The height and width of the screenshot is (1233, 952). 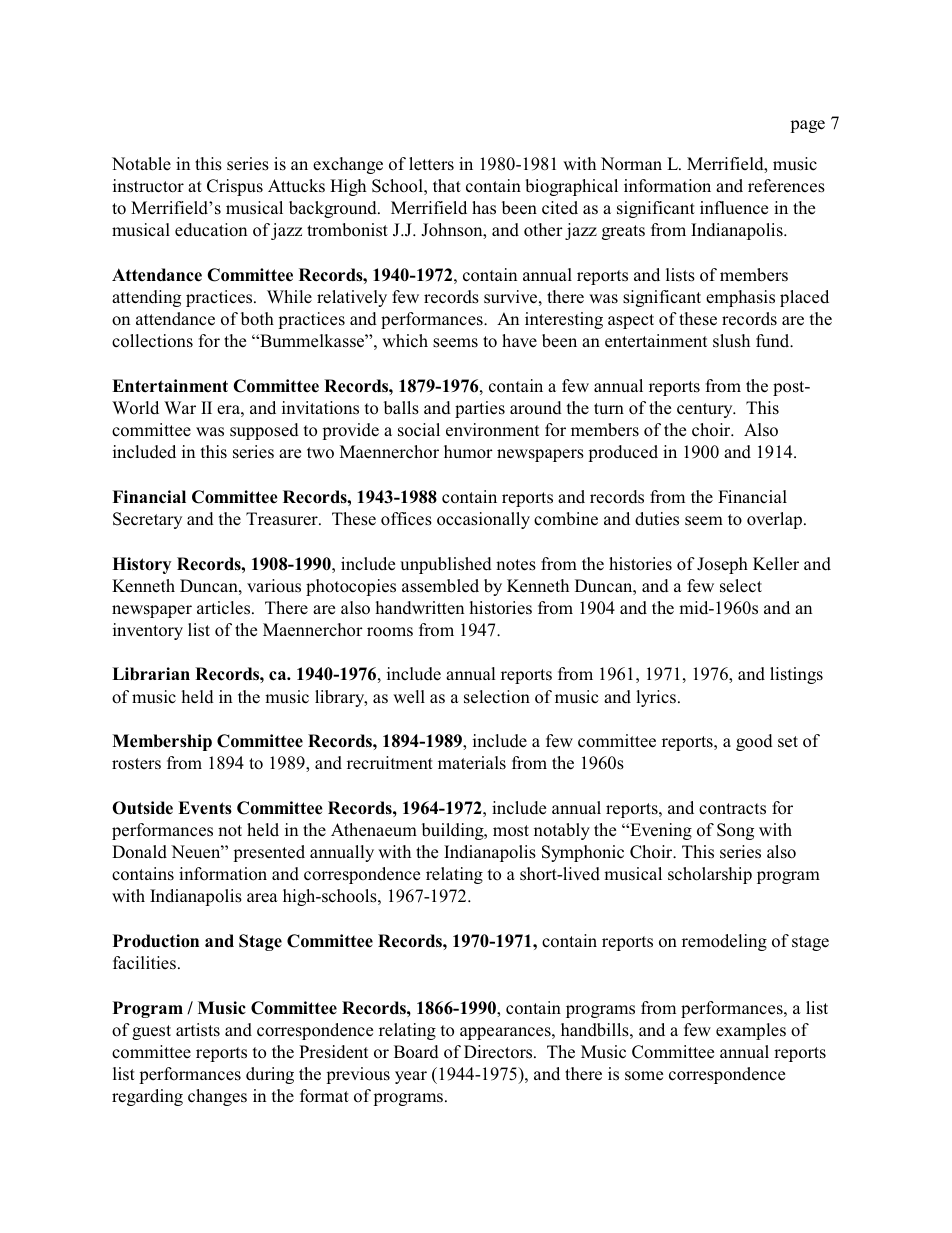 I want to click on assembled, so click(x=440, y=586).
